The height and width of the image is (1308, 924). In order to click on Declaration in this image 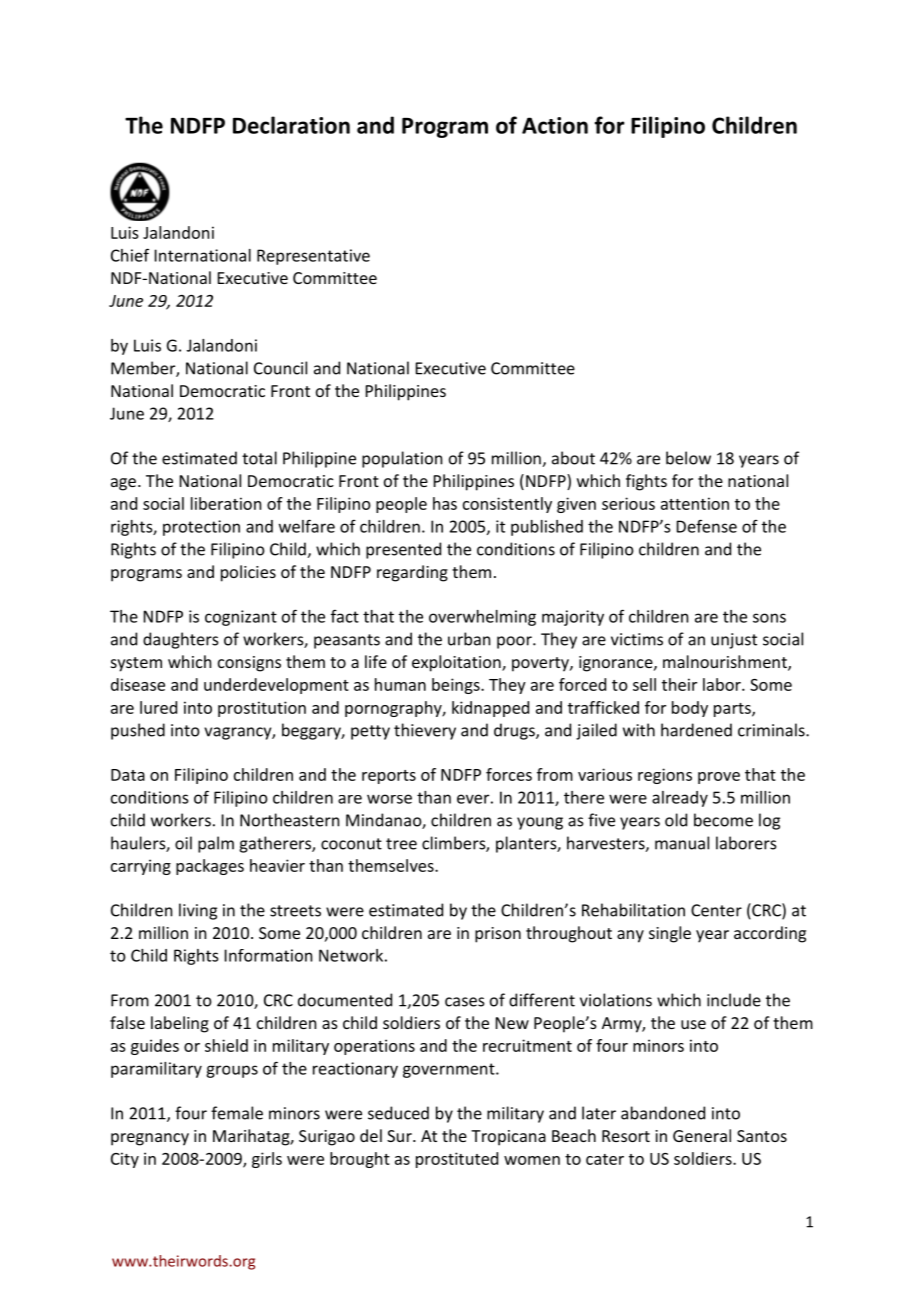, I will do `click(291, 125)`.
